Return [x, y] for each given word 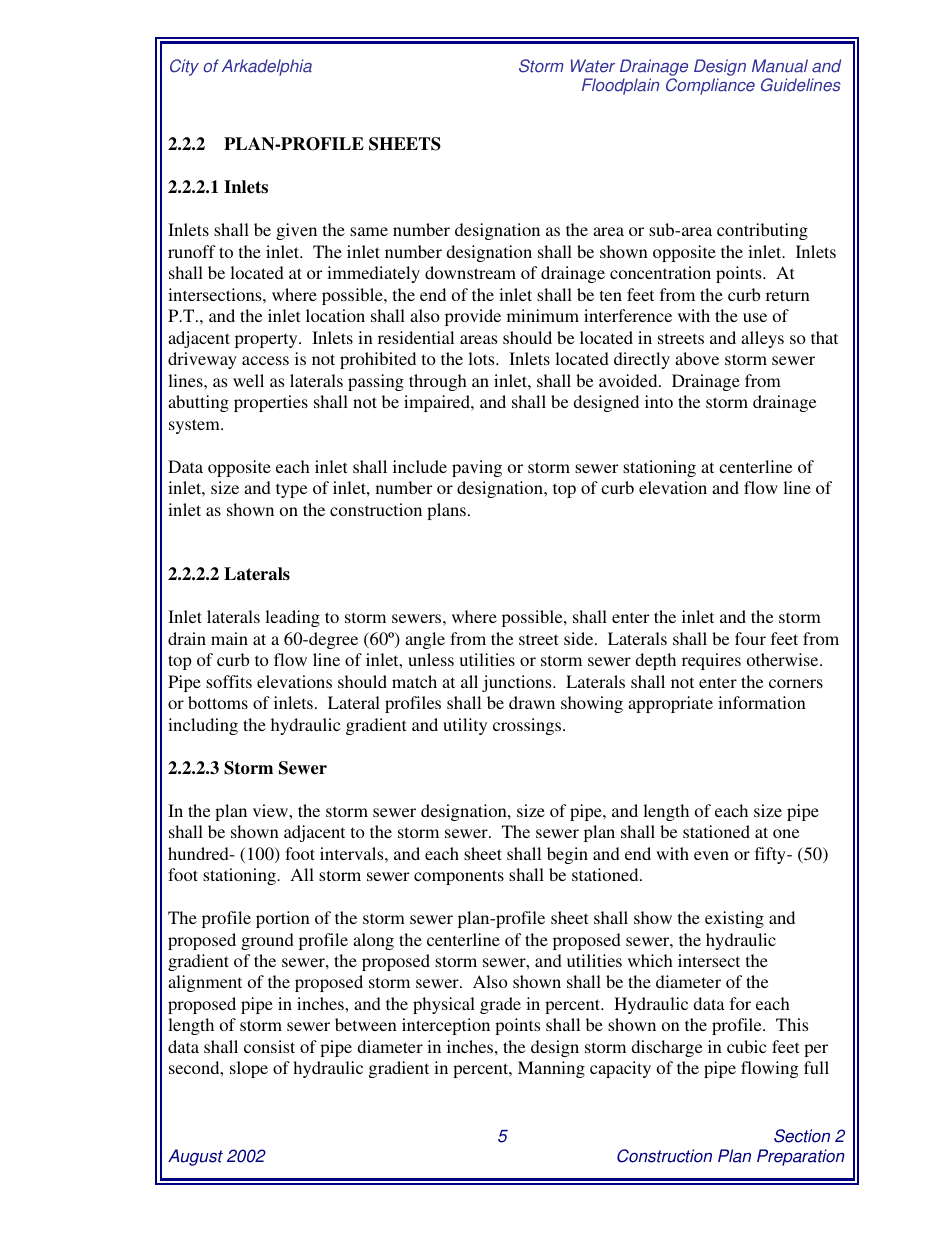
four [750, 638]
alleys [762, 339]
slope [249, 1069]
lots [482, 358]
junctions [518, 683]
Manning [551, 1069]
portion [283, 919]
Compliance [710, 86]
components [459, 877]
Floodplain [620, 86]
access [265, 360]
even [711, 855]
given [296, 231]
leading [292, 618]
